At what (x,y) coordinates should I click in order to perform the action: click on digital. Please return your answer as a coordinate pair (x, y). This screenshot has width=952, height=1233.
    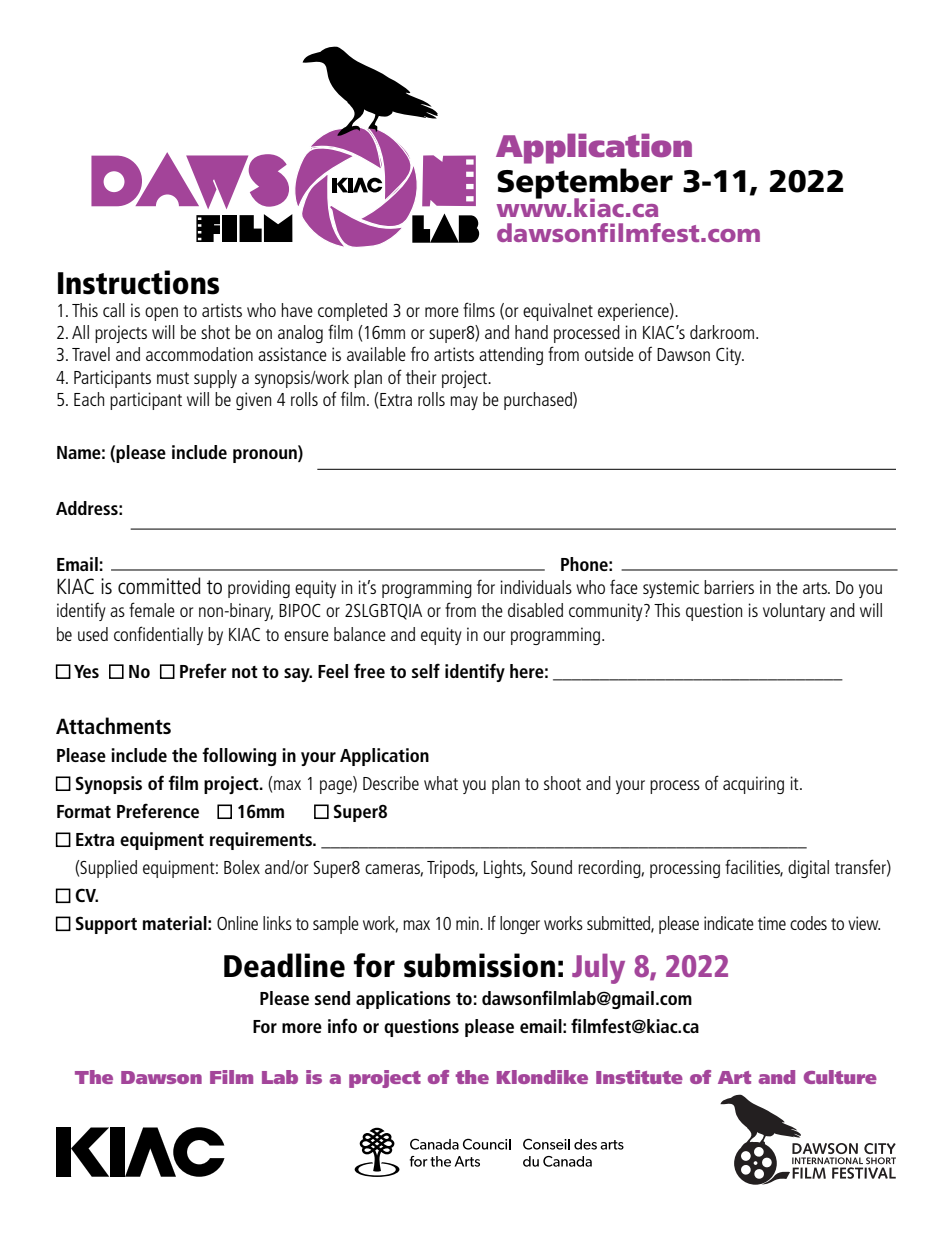
    Looking at the image, I should click on (808, 869).
